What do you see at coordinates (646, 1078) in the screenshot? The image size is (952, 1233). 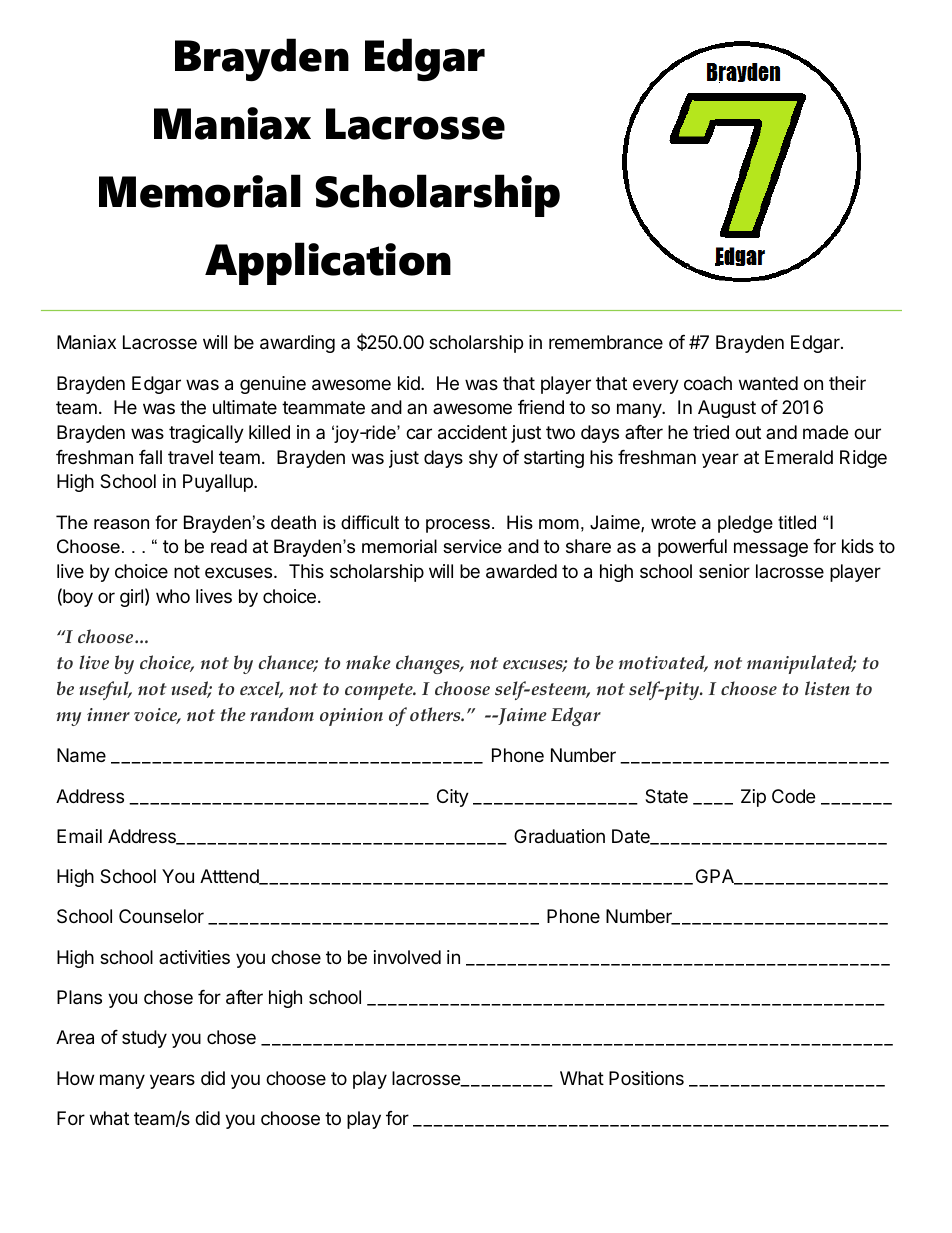 I see `Positions` at bounding box center [646, 1078].
